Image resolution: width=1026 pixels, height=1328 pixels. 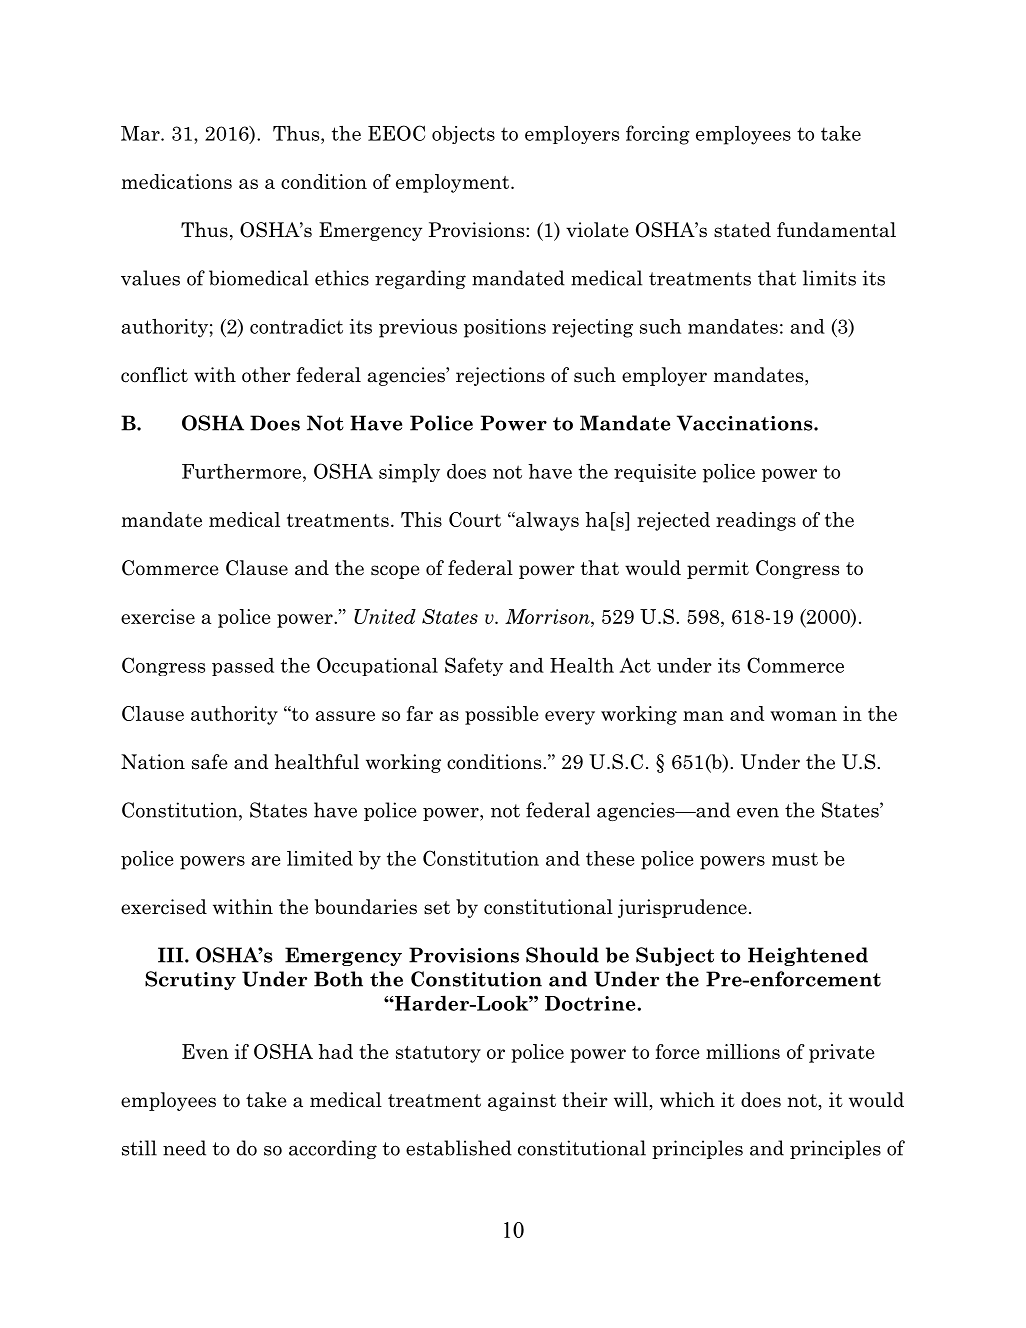 What do you see at coordinates (687, 1100) in the screenshot?
I see `which` at bounding box center [687, 1100].
